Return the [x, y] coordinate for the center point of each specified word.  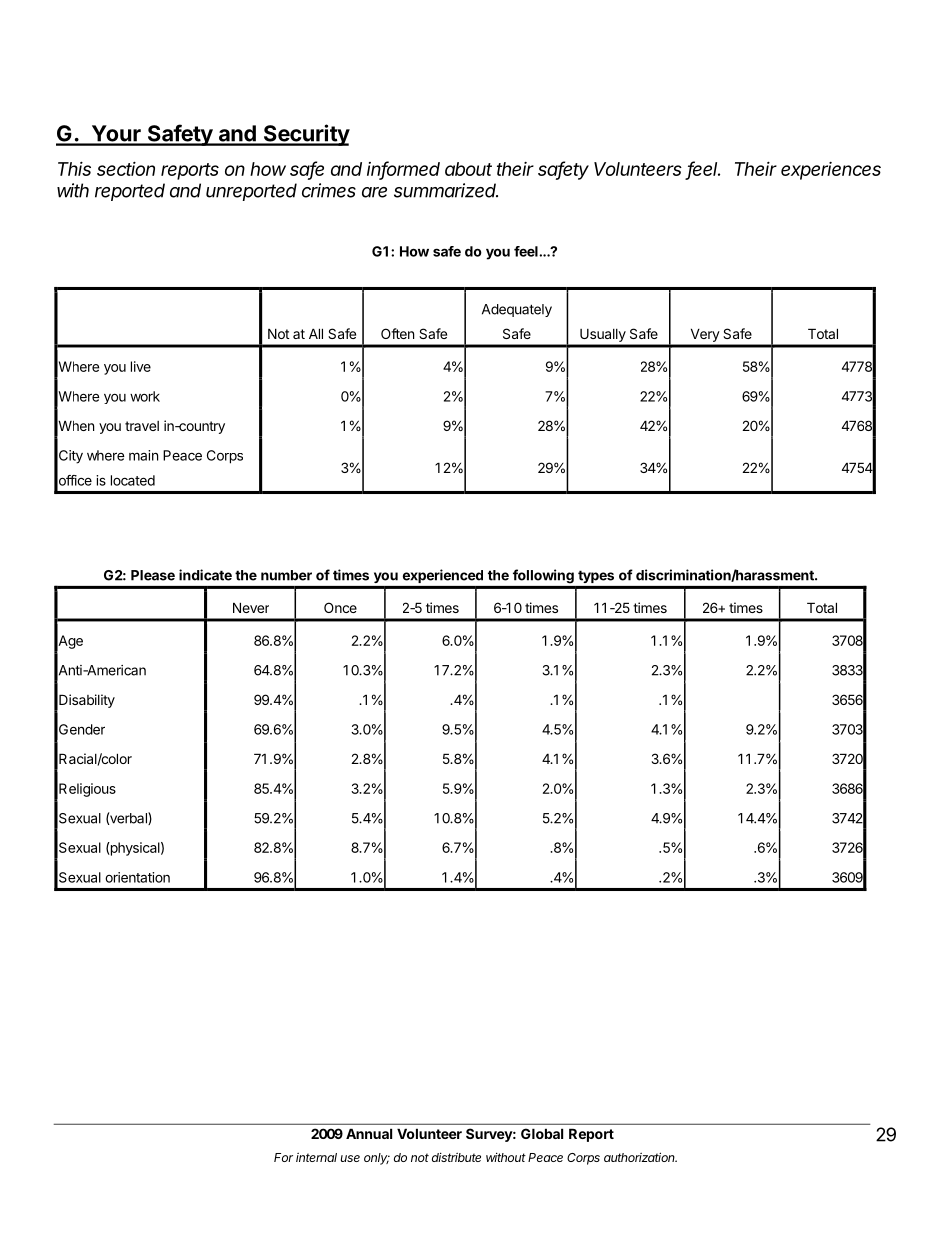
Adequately [517, 310]
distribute [456, 1157]
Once [340, 607]
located [133, 480]
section [126, 168]
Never [251, 607]
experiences [831, 171]
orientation [137, 877]
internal [316, 1157]
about [468, 169]
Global [542, 1133]
